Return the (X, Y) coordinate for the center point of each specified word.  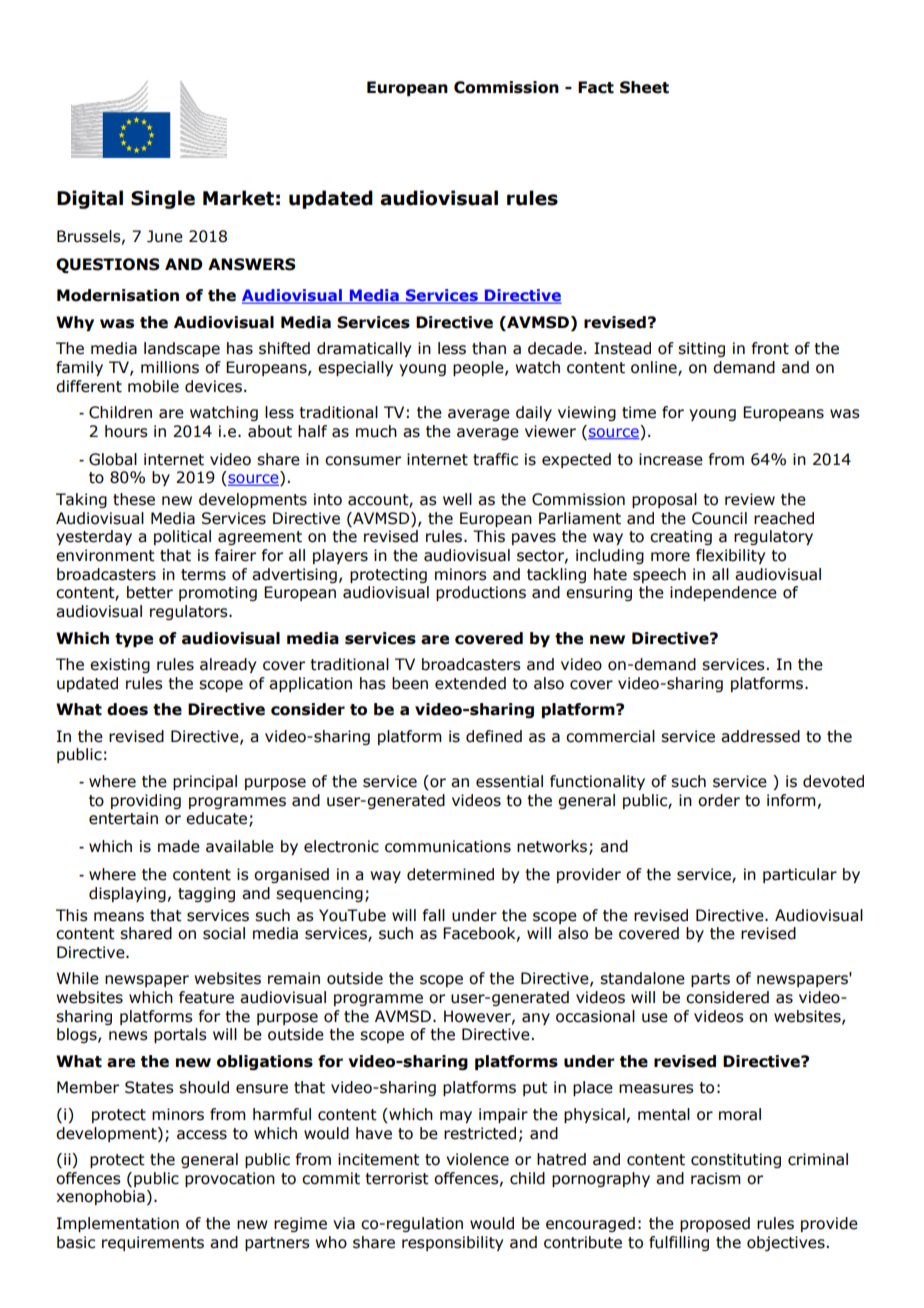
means (119, 917)
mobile (153, 386)
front (770, 348)
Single (163, 199)
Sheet (644, 87)
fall (434, 915)
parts (710, 980)
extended (470, 683)
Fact (596, 87)
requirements (153, 1243)
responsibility (452, 1243)
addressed (760, 736)
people (479, 368)
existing (120, 665)
